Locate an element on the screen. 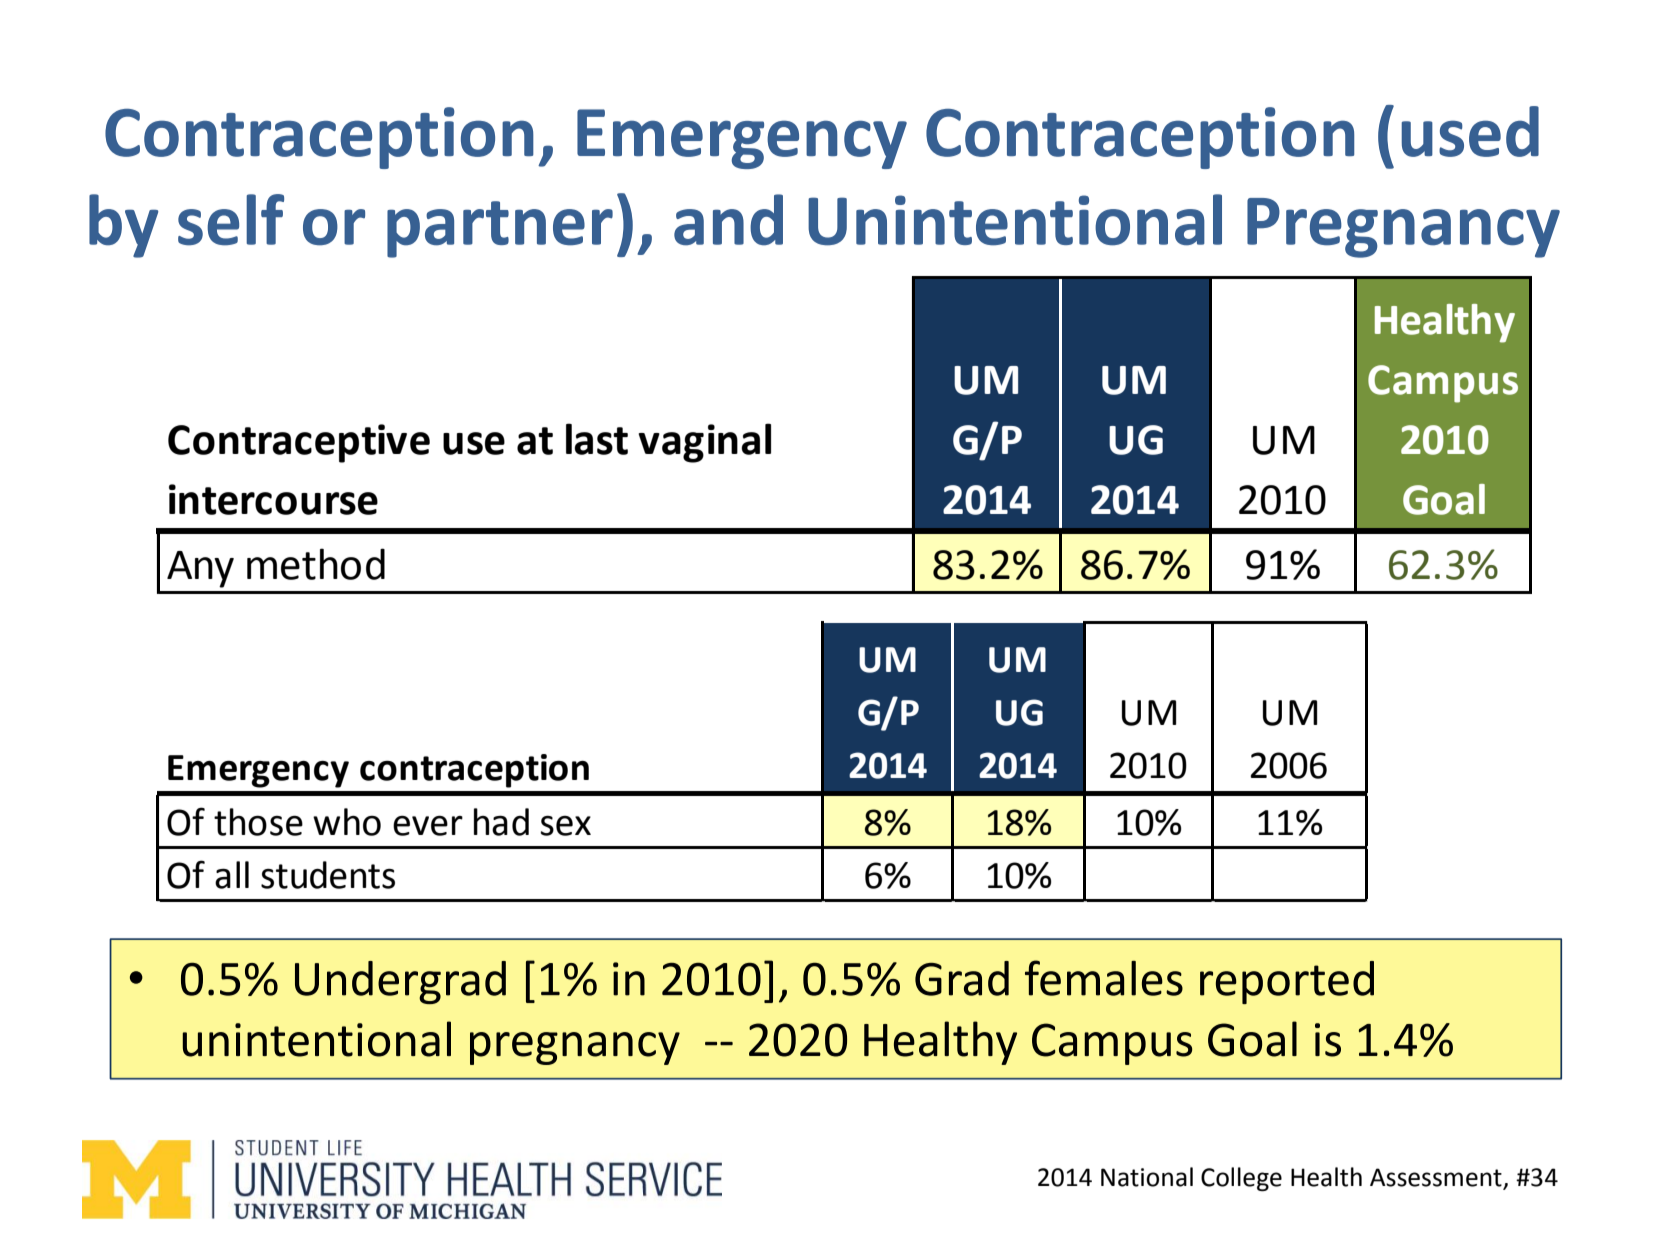 This screenshot has height=1243, width=1658. sex is located at coordinates (565, 826).
